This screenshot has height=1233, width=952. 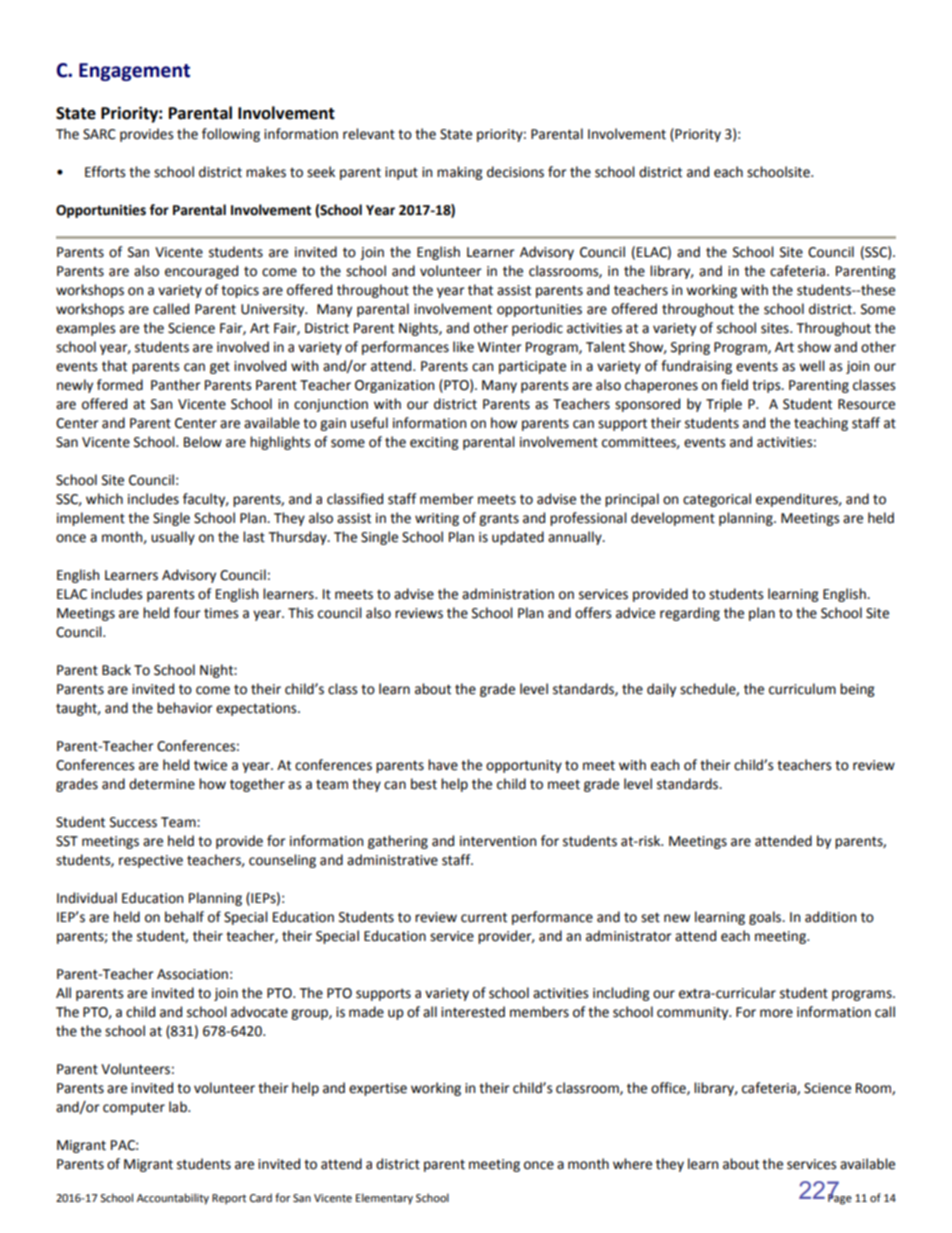 What do you see at coordinates (515, 172) in the screenshot?
I see `decisions` at bounding box center [515, 172].
